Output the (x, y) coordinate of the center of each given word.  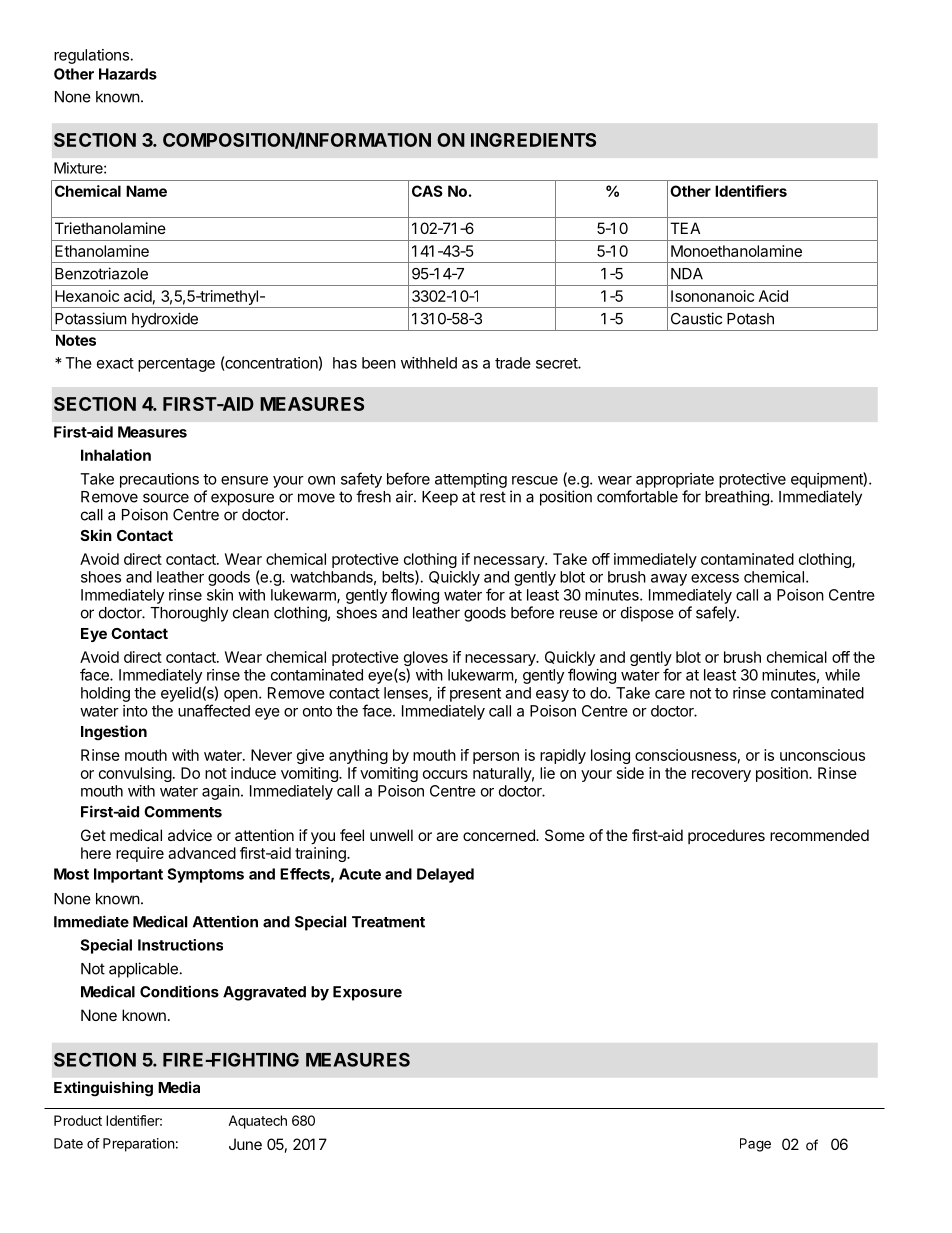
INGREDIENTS (533, 140)
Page (755, 1145)
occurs (445, 774)
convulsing (135, 774)
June (245, 1144)
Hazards (128, 74)
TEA (685, 228)
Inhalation (116, 455)
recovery (721, 776)
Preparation (138, 1145)
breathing (737, 498)
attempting (471, 480)
